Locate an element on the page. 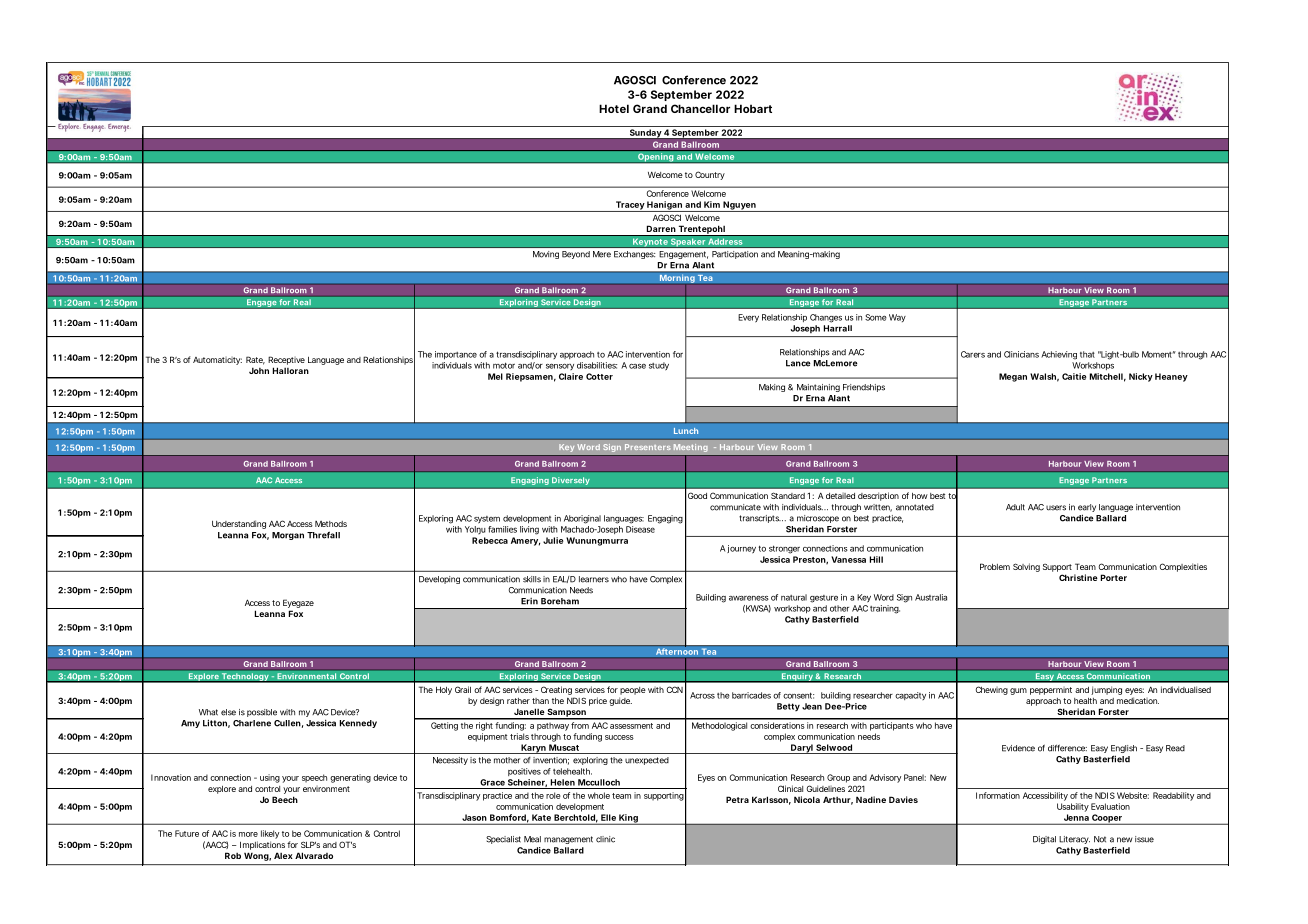  study is located at coordinates (659, 366).
